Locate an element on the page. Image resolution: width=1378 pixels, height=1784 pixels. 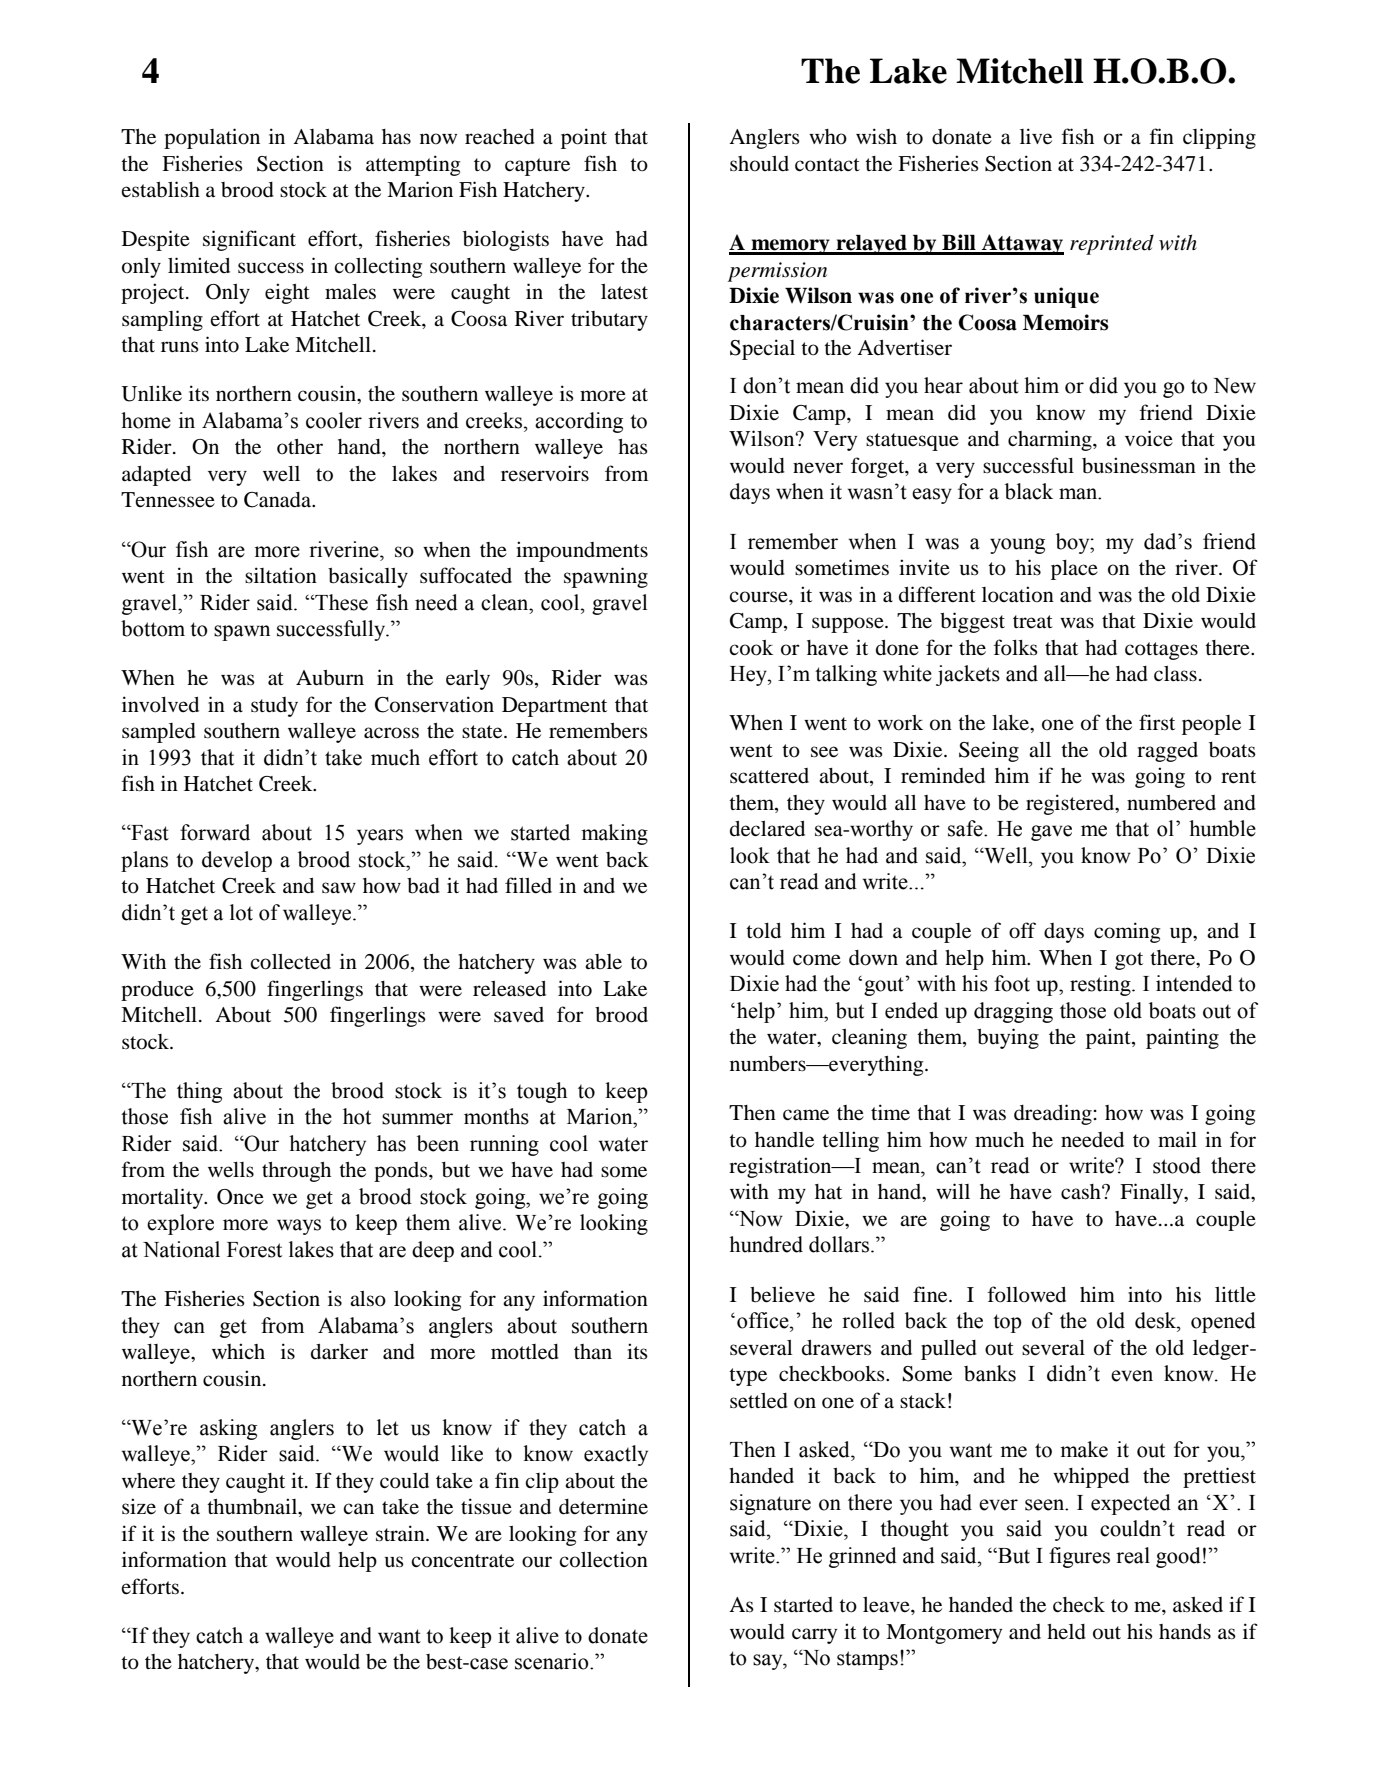
collection is located at coordinates (603, 1559).
